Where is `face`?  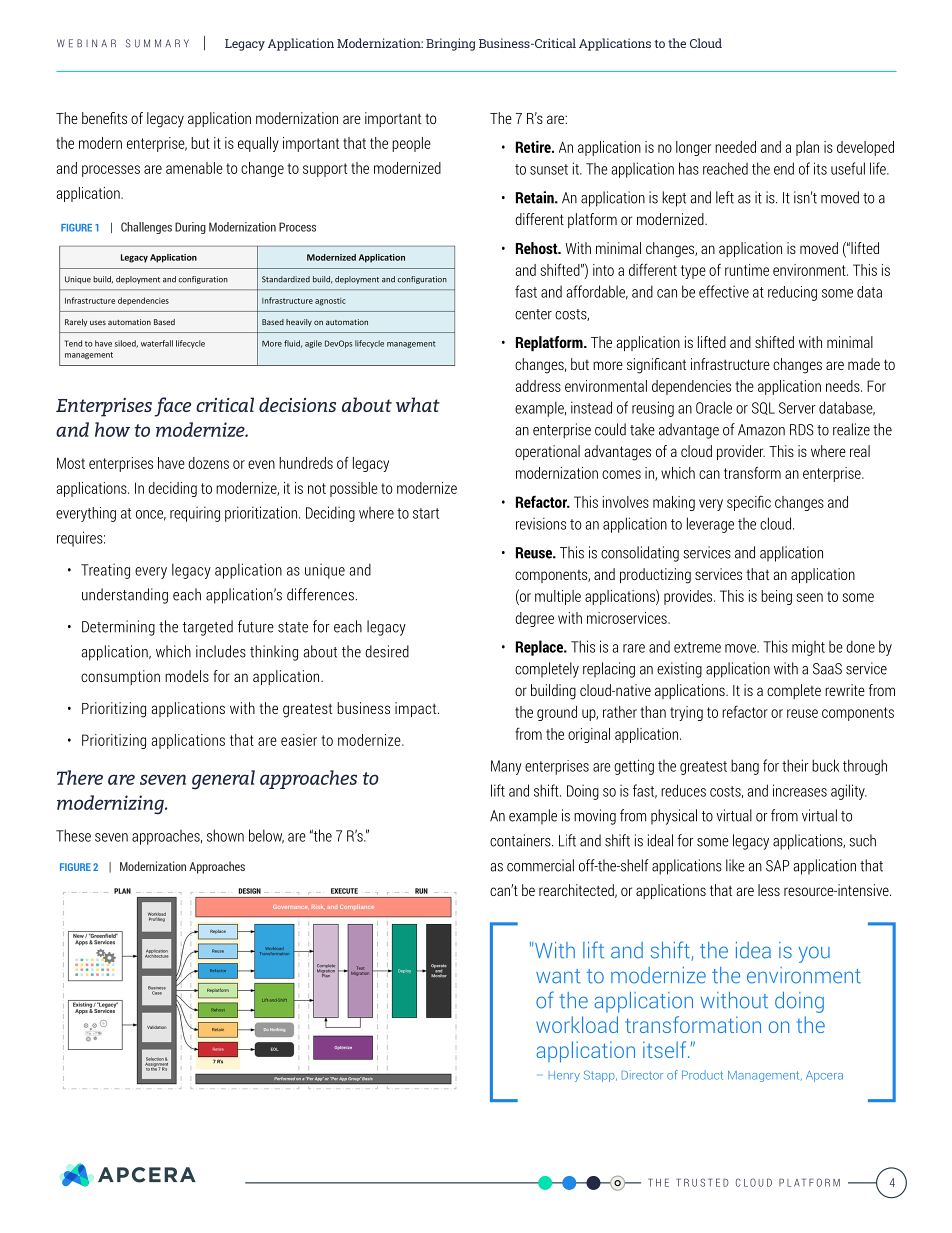
face is located at coordinates (172, 407).
